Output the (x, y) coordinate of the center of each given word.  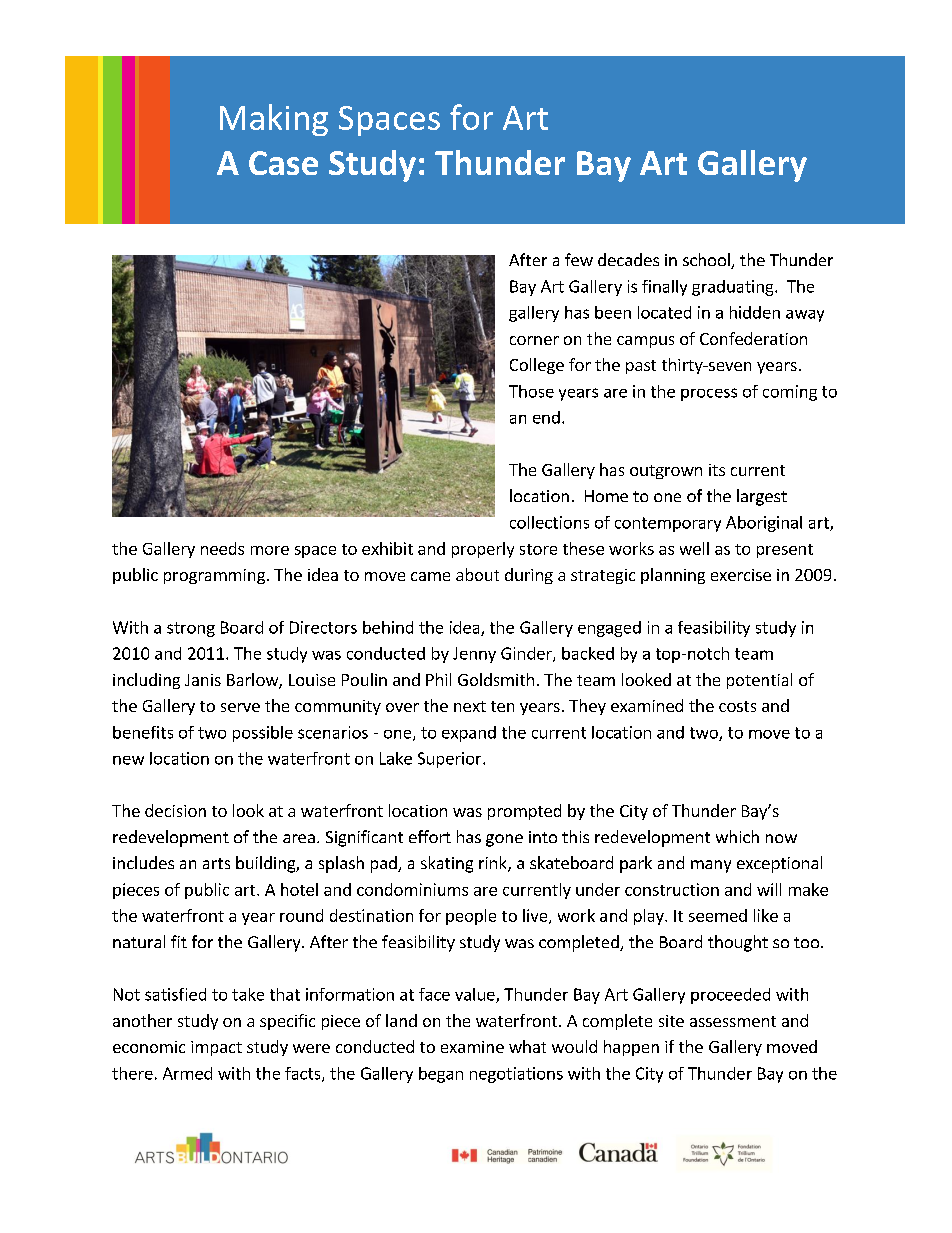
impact (216, 1048)
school (707, 261)
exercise (741, 575)
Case (283, 163)
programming (214, 576)
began (441, 1075)
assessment (733, 1021)
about (477, 574)
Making (274, 120)
